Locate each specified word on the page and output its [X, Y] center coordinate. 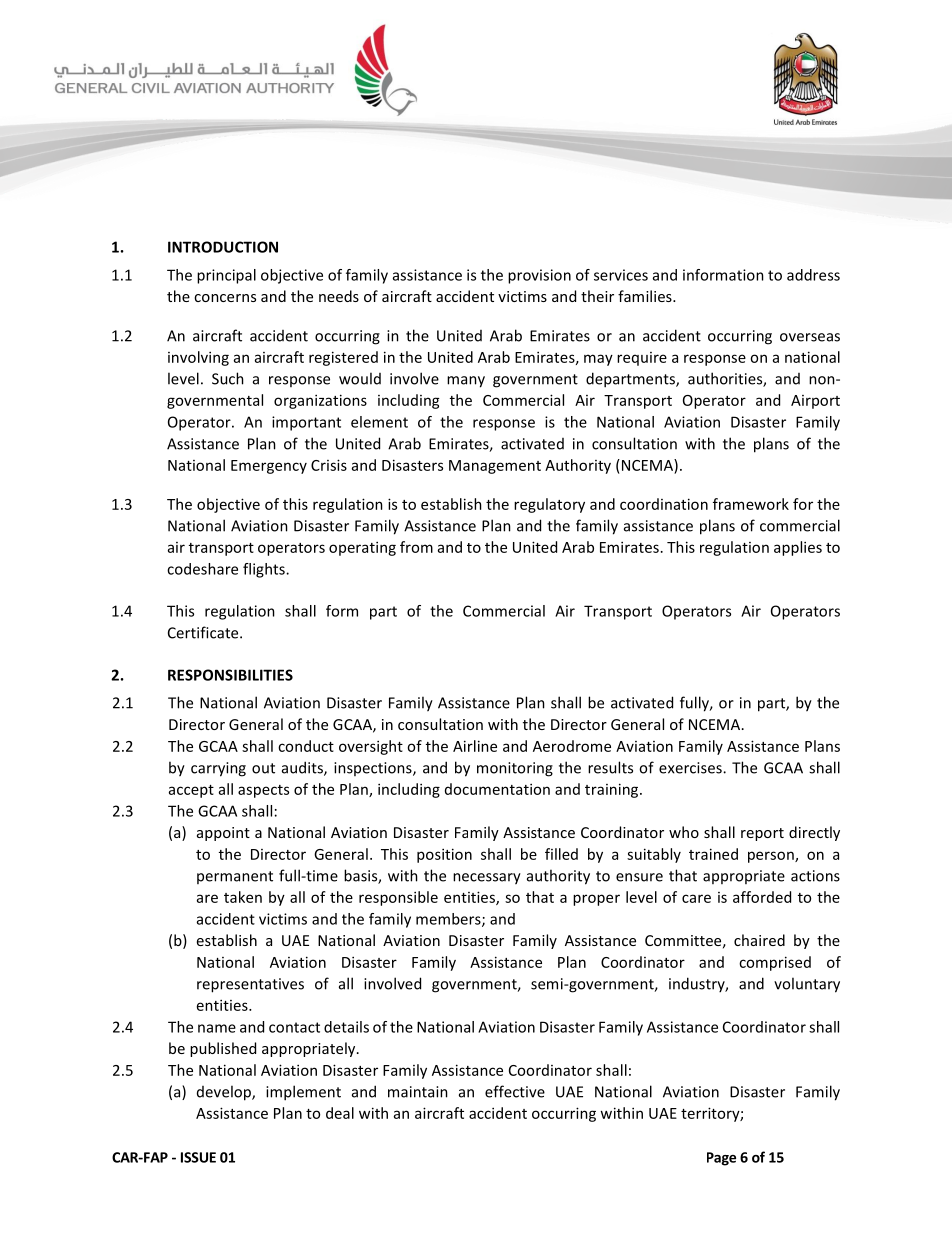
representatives [250, 985]
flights [265, 570]
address [813, 275]
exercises [691, 768]
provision [539, 276]
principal [226, 276]
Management [495, 467]
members [449, 920]
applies [798, 548]
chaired [759, 940]
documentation [497, 789]
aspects [263, 791]
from [416, 547]
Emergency [269, 467]
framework [751, 504]
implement [303, 1093]
